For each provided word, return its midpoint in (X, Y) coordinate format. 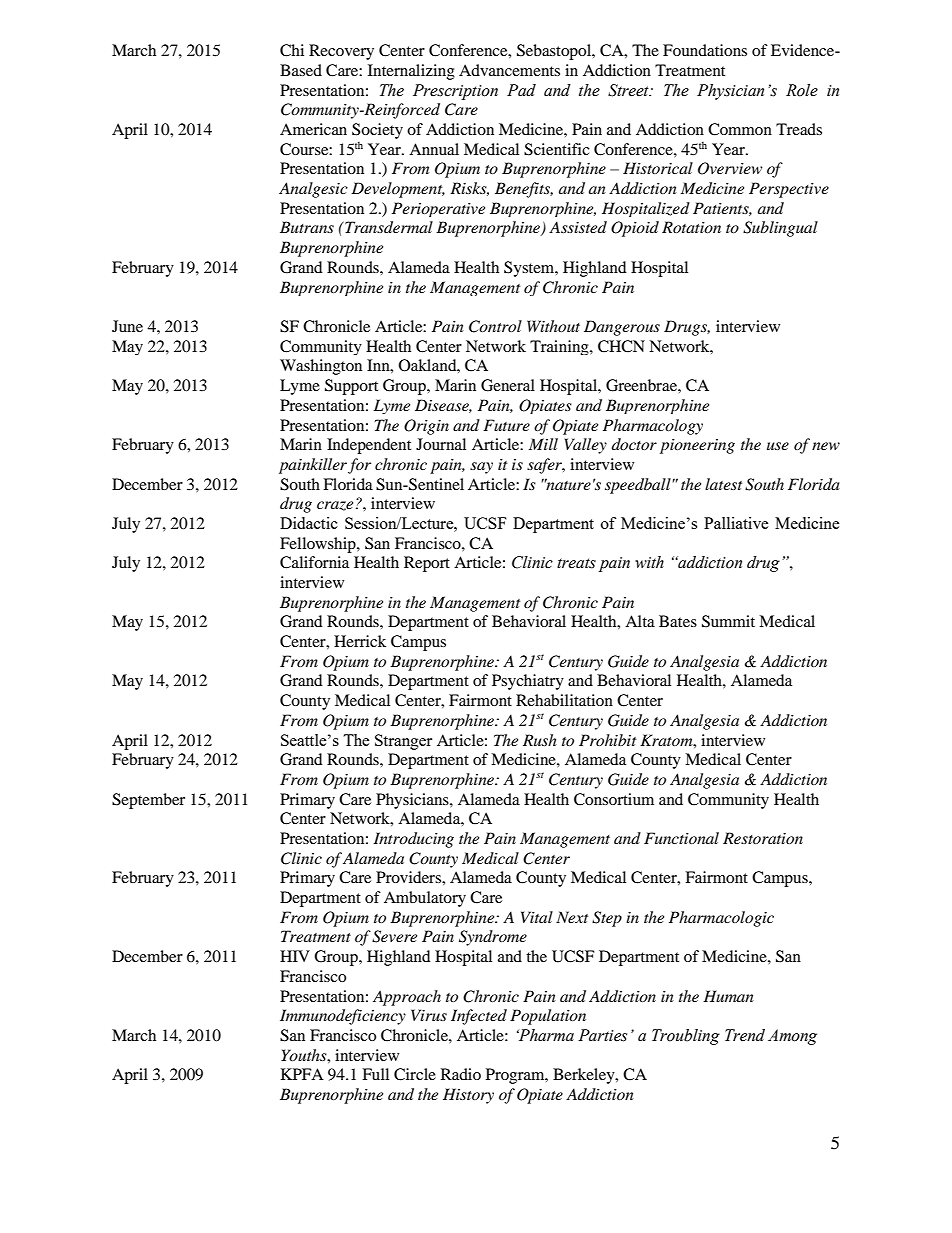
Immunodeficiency (343, 1017)
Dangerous (622, 328)
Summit (728, 621)
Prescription (455, 92)
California (314, 562)
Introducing (414, 840)
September (148, 801)
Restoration (763, 838)
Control (495, 326)
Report (427, 564)
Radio (461, 1074)
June (127, 326)
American (313, 129)
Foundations (705, 50)
